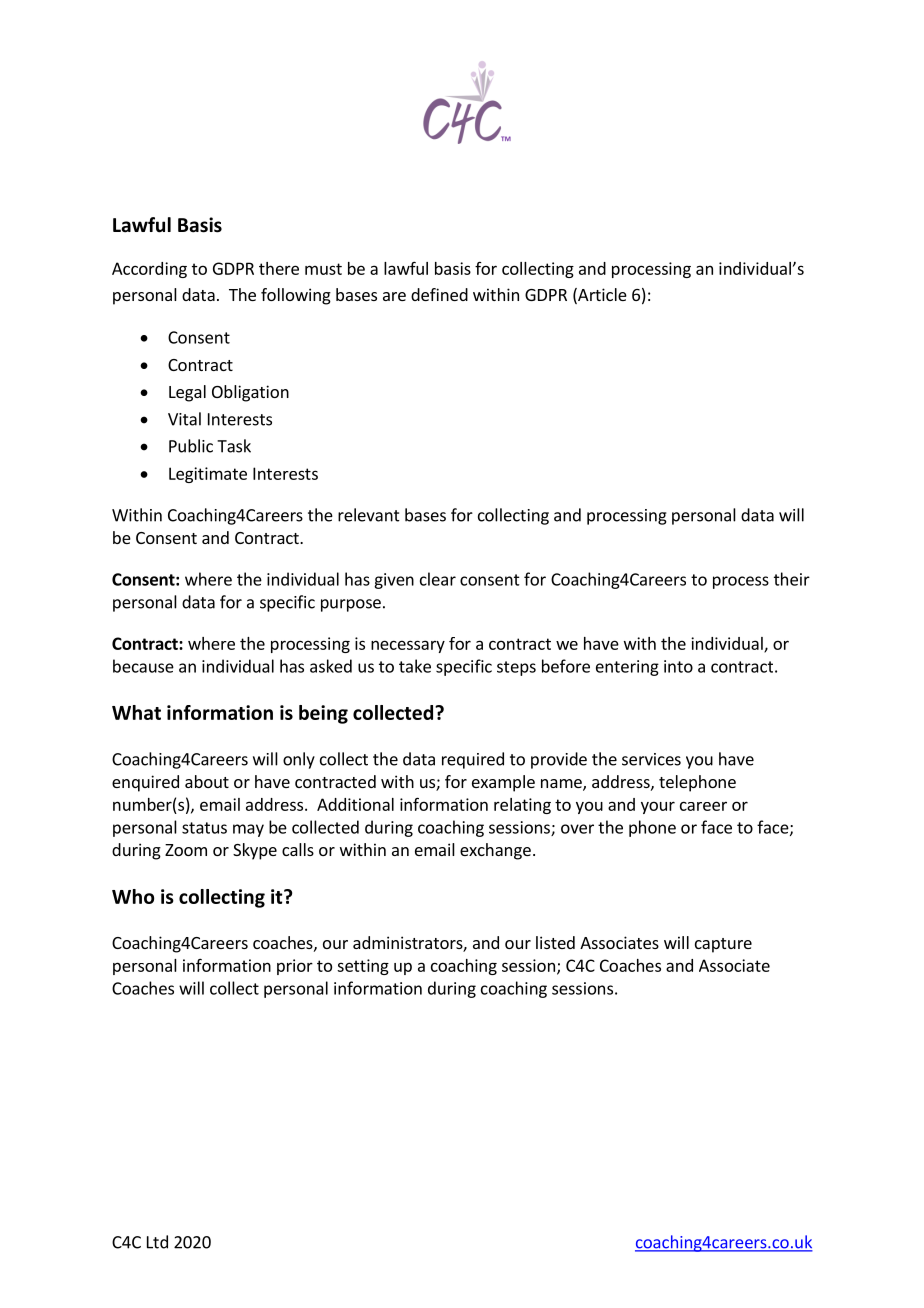  I want to click on Ltd, so click(157, 1242).
